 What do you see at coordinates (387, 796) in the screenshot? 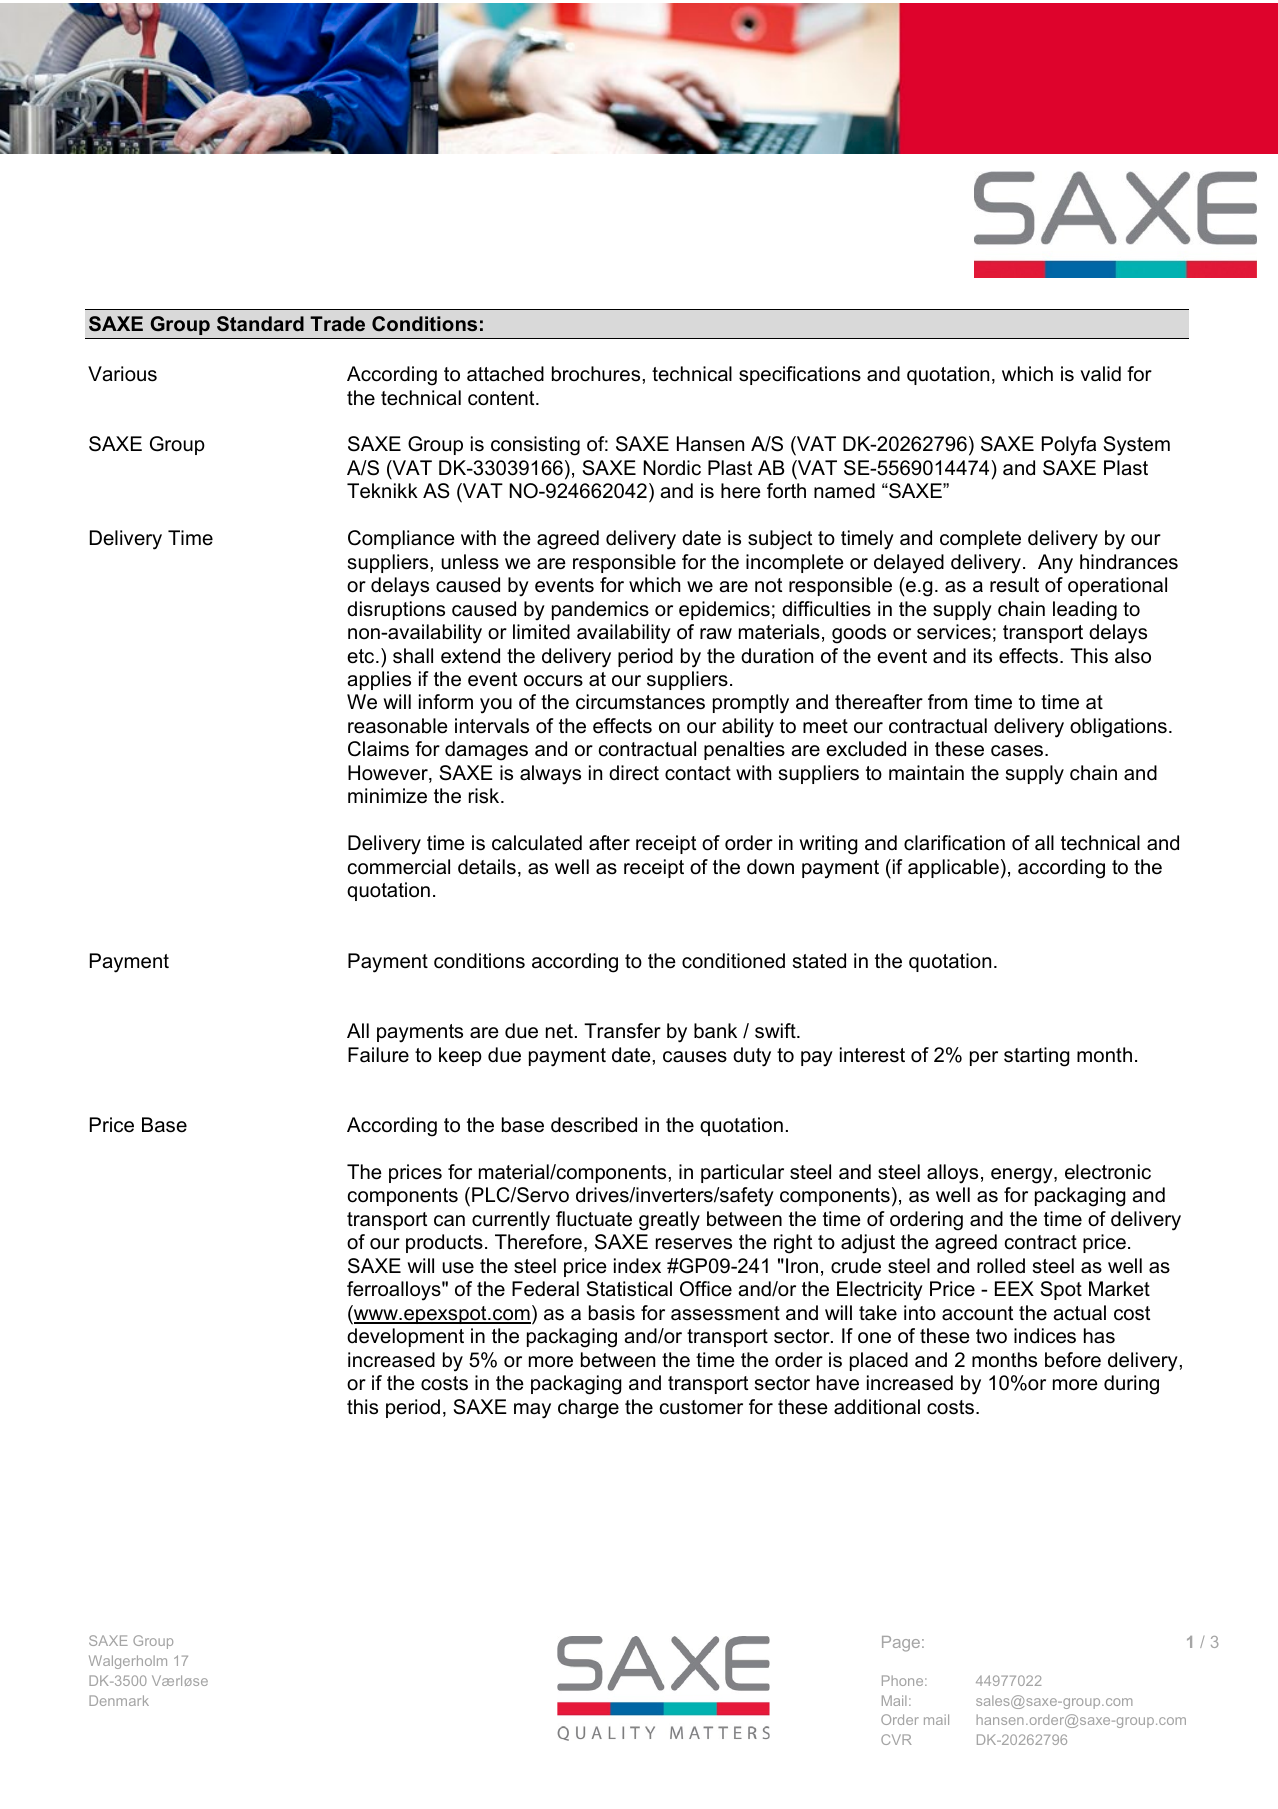
I see `minimize` at bounding box center [387, 796].
